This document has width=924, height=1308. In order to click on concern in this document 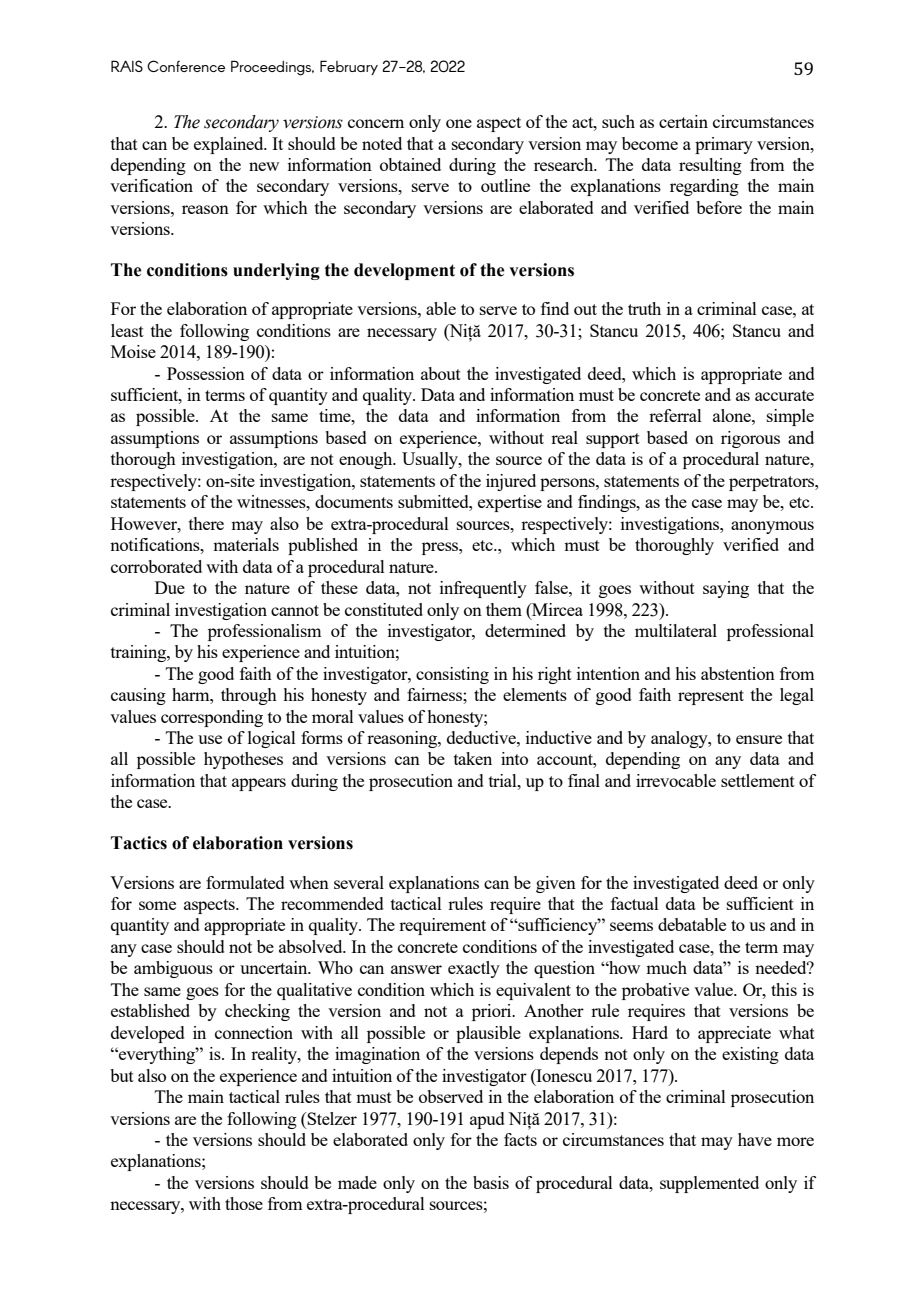, I will do `click(376, 123)`.
